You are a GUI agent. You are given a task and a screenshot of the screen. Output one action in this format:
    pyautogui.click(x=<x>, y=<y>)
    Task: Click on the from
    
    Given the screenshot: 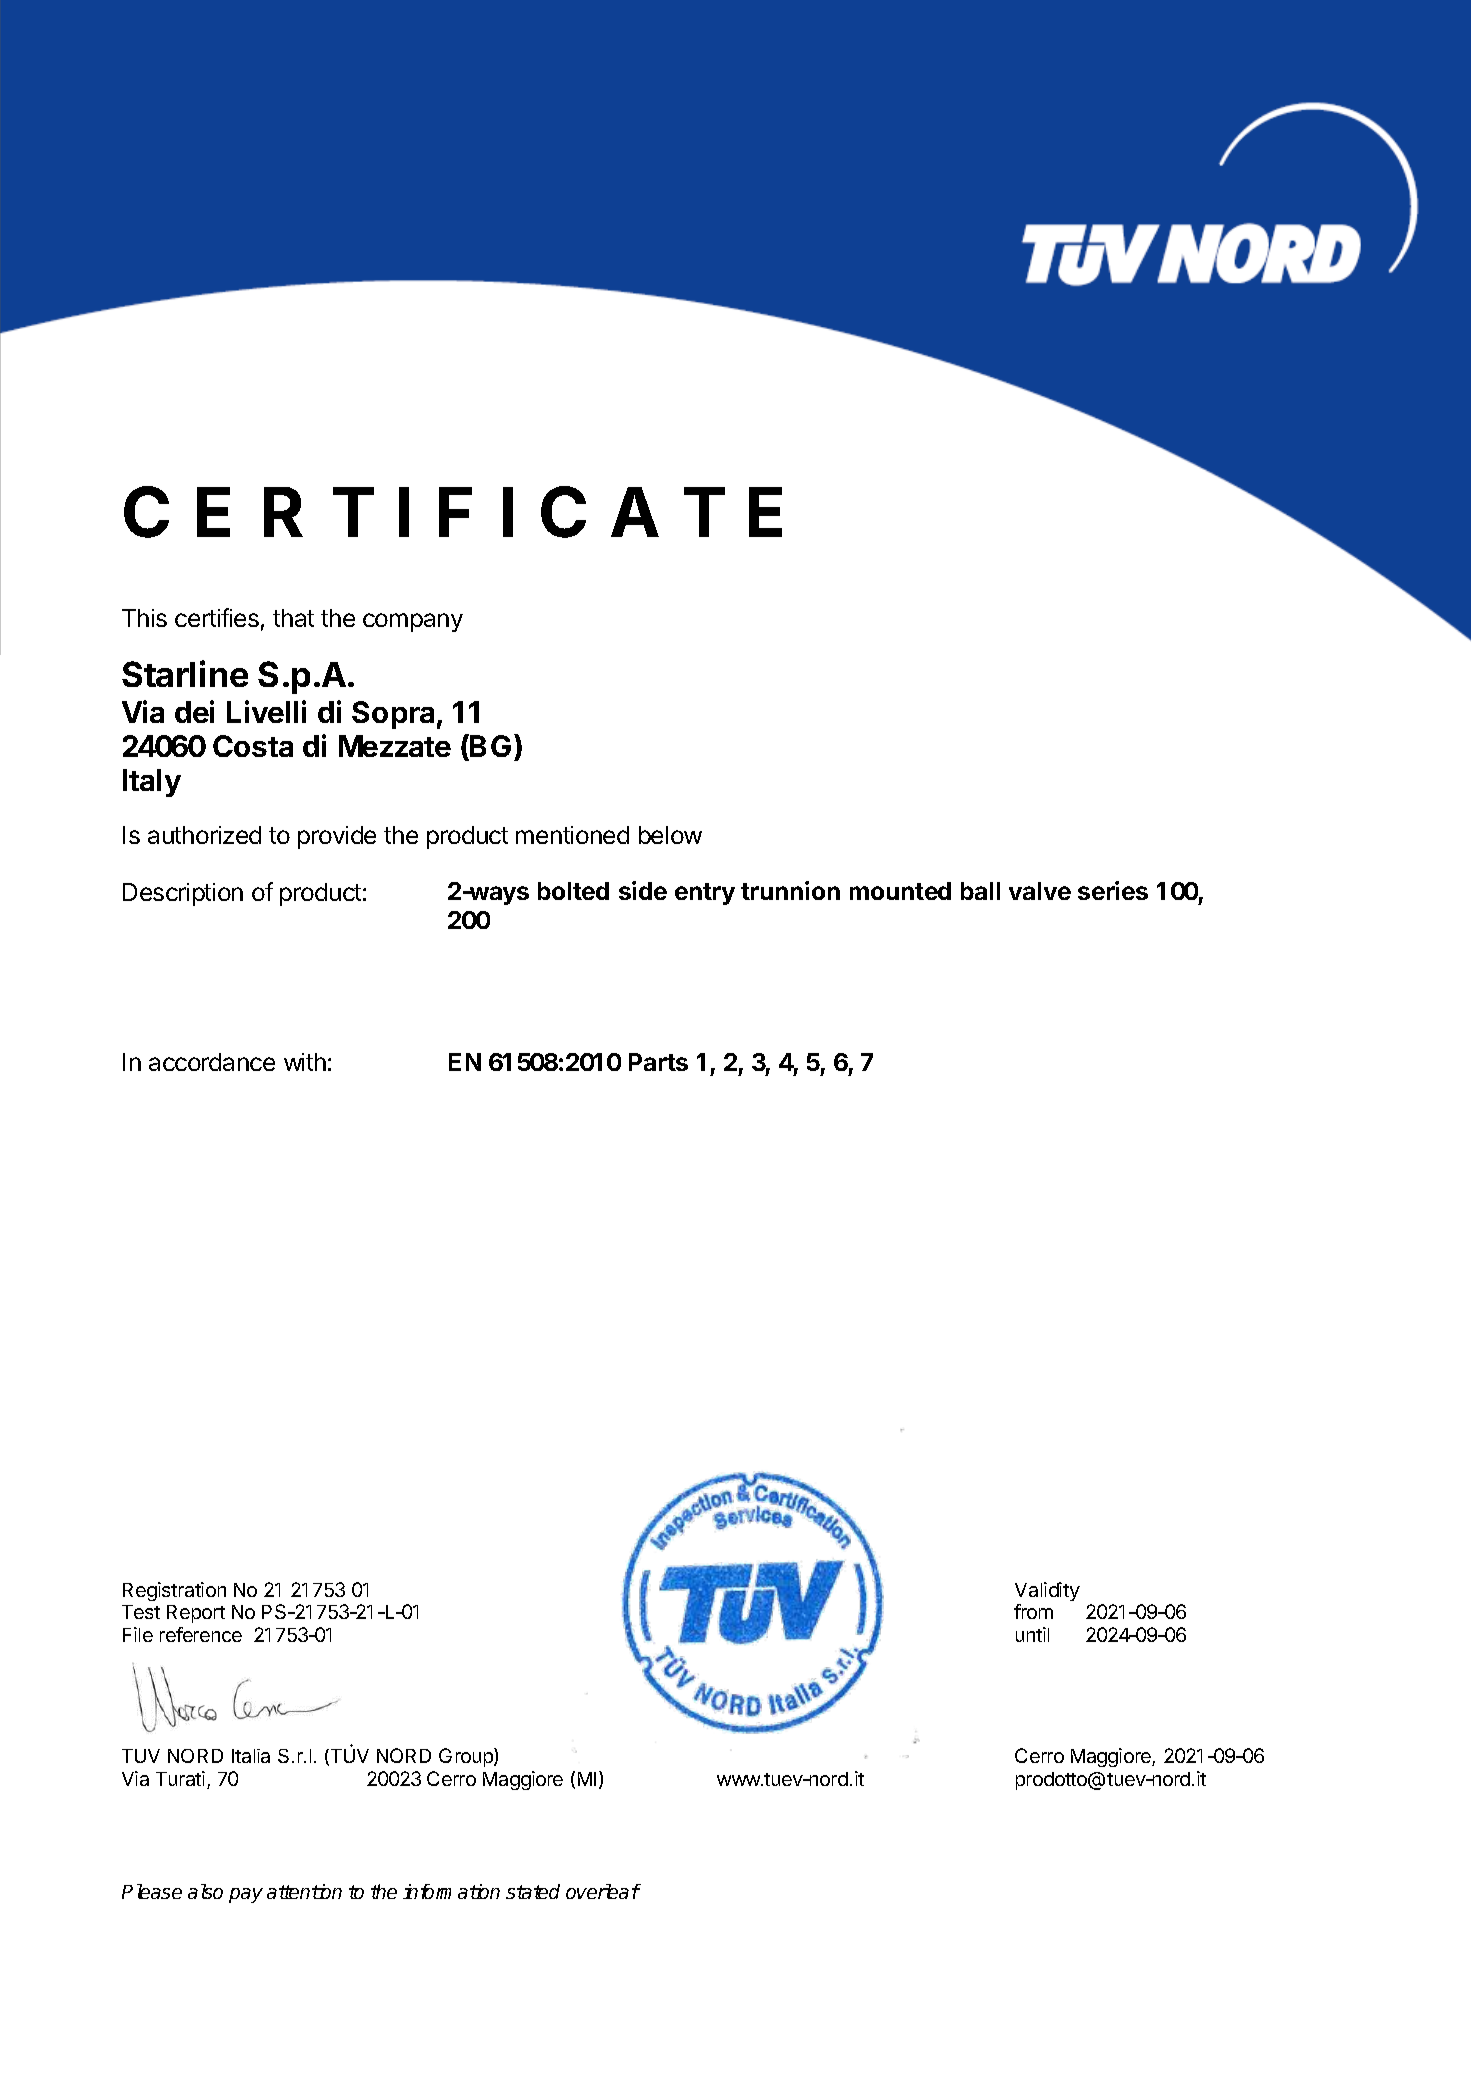 What is the action you would take?
    pyautogui.click(x=1033, y=1611)
